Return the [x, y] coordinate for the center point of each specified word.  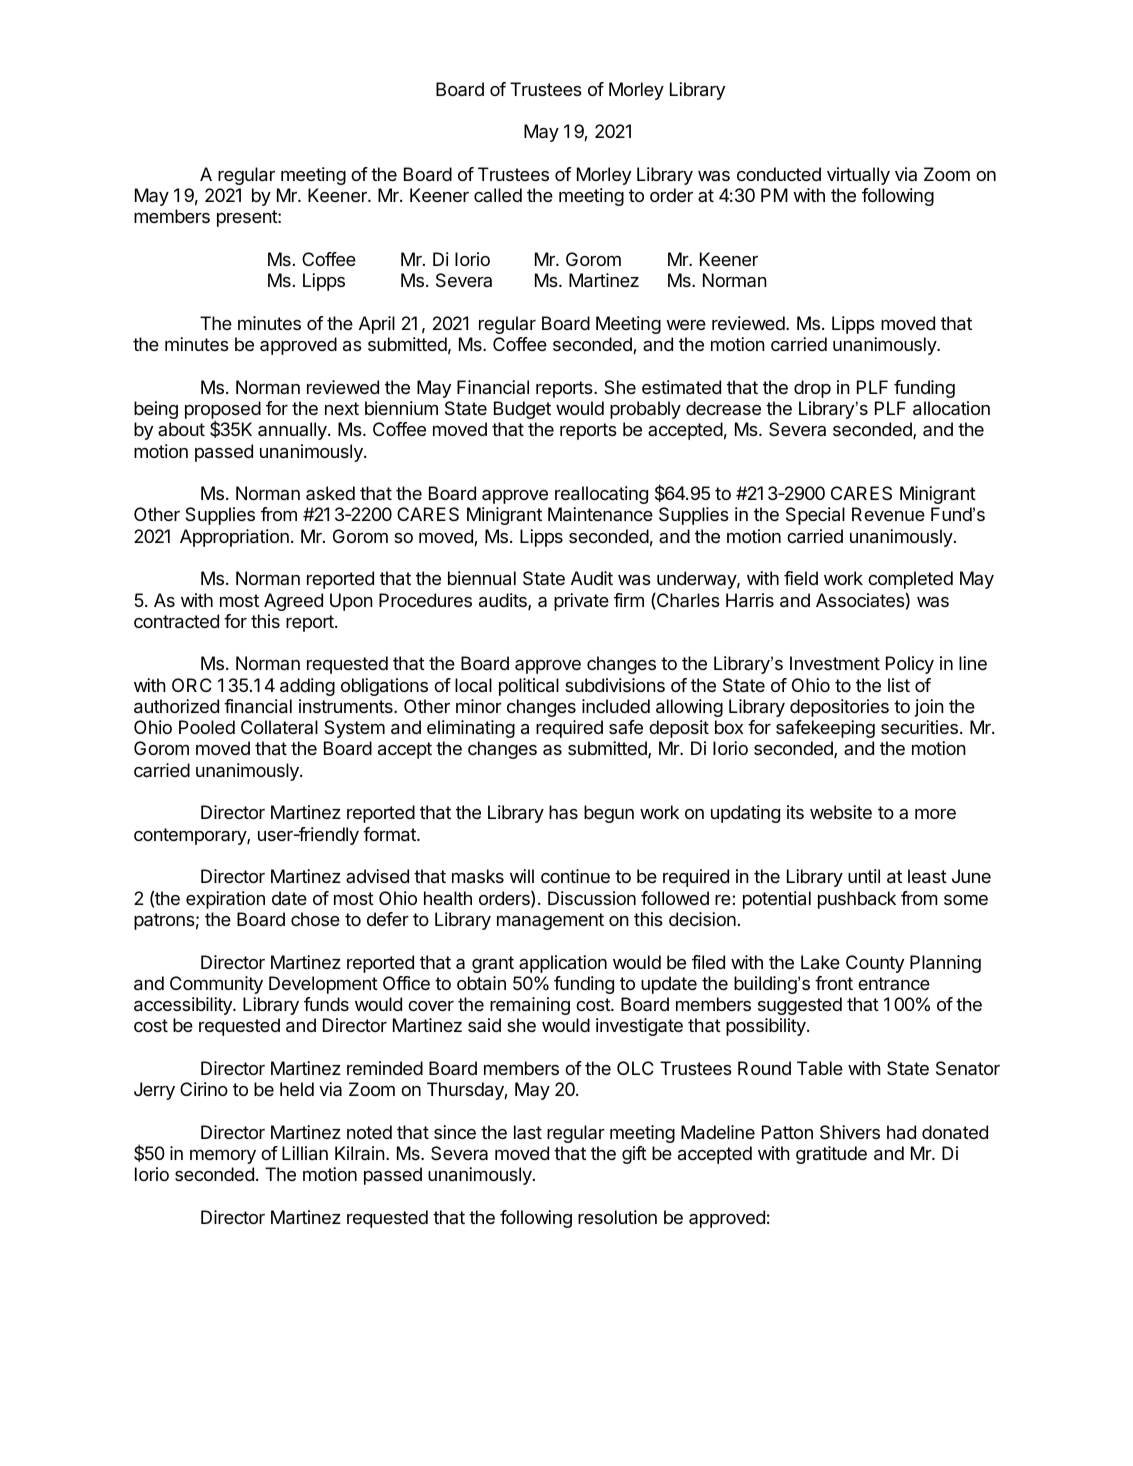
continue [575, 876]
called [498, 195]
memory [223, 1156]
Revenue [888, 514]
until [864, 876]
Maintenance [600, 514]
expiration [225, 900]
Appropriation [234, 538]
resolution [617, 1217]
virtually [858, 176]
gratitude [831, 1155]
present [248, 218]
